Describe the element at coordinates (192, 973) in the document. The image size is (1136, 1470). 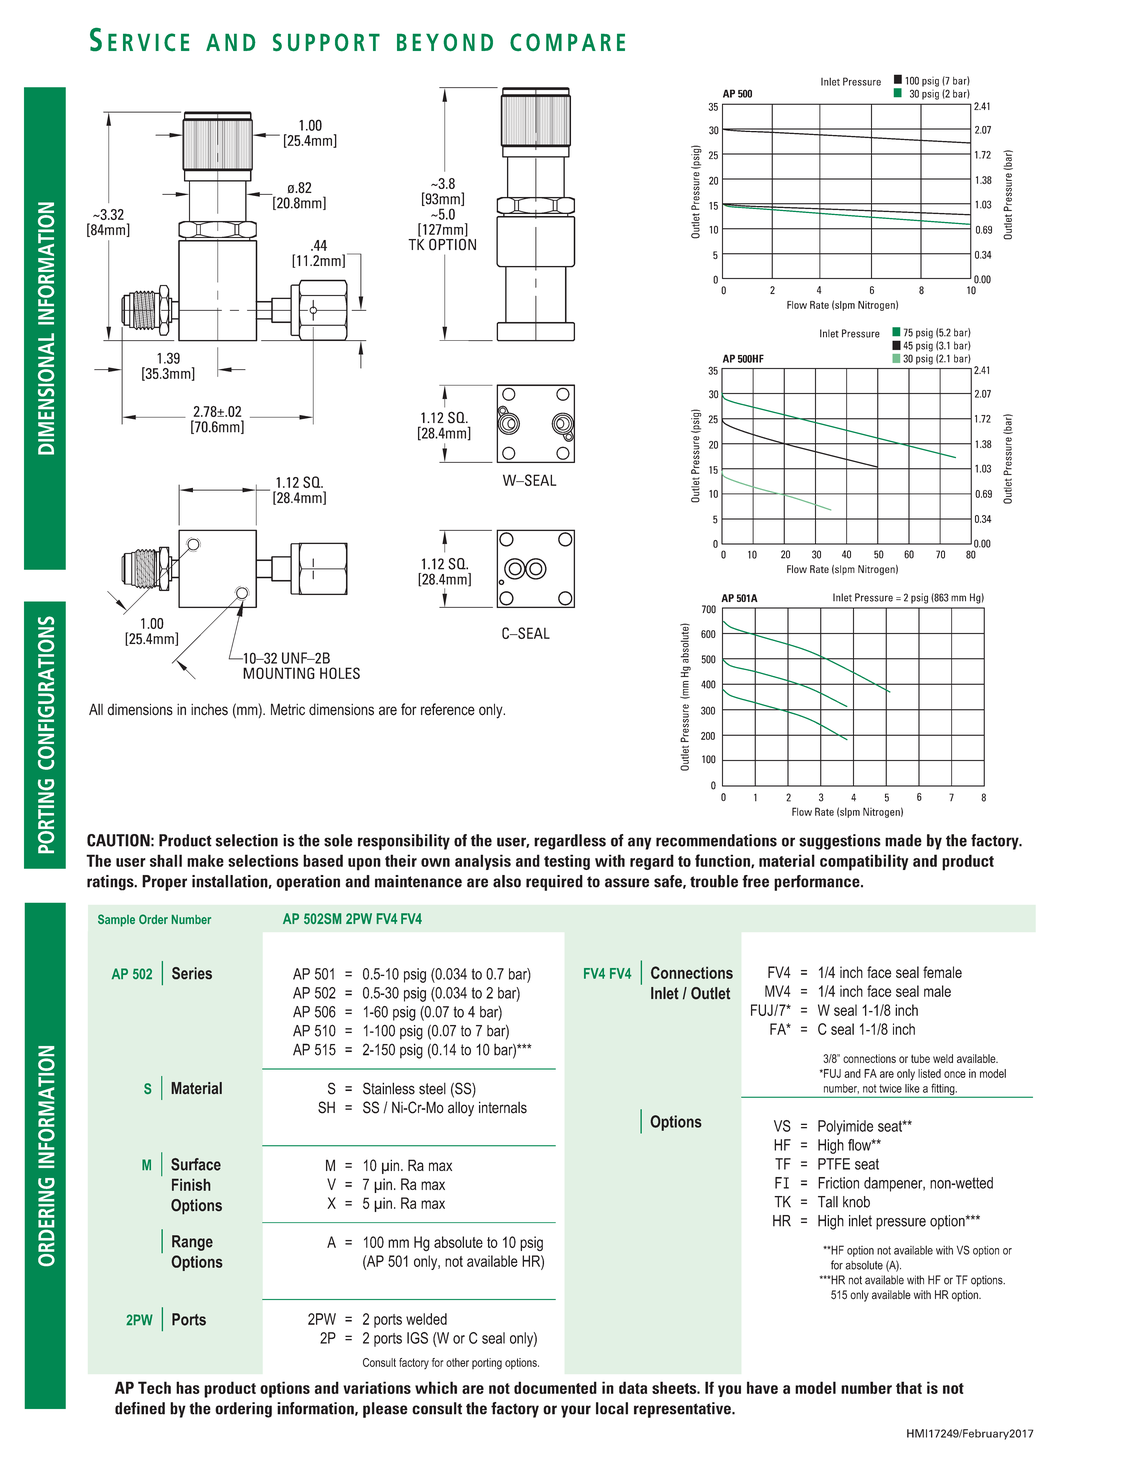
I see `Series` at that location.
